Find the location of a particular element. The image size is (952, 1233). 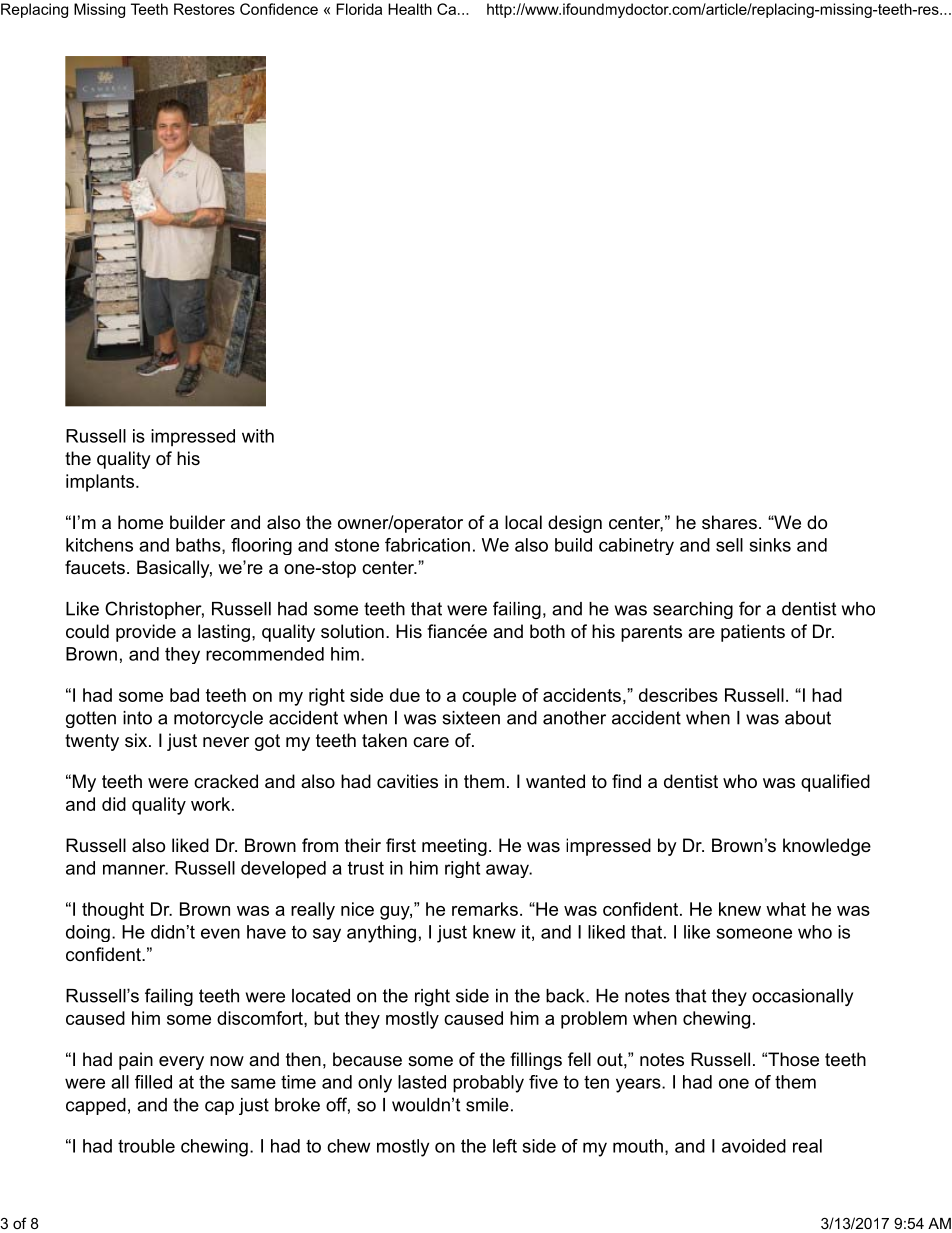

Florida is located at coordinates (359, 9).
